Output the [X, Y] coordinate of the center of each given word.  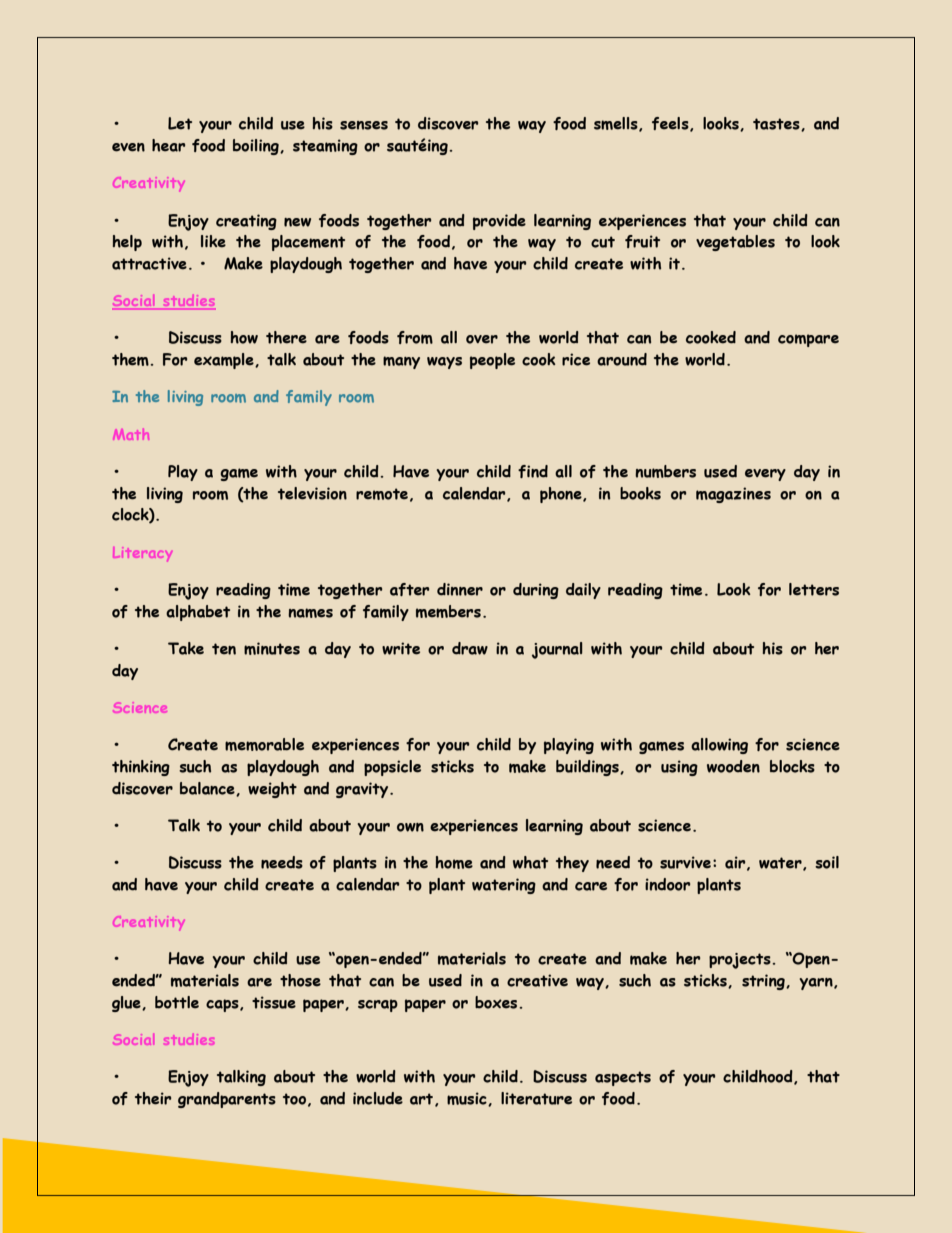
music [468, 1099]
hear [168, 145]
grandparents [227, 1100]
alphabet [198, 613]
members [448, 611]
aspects [623, 1078]
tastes [777, 124]
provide [499, 222]
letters [814, 589]
